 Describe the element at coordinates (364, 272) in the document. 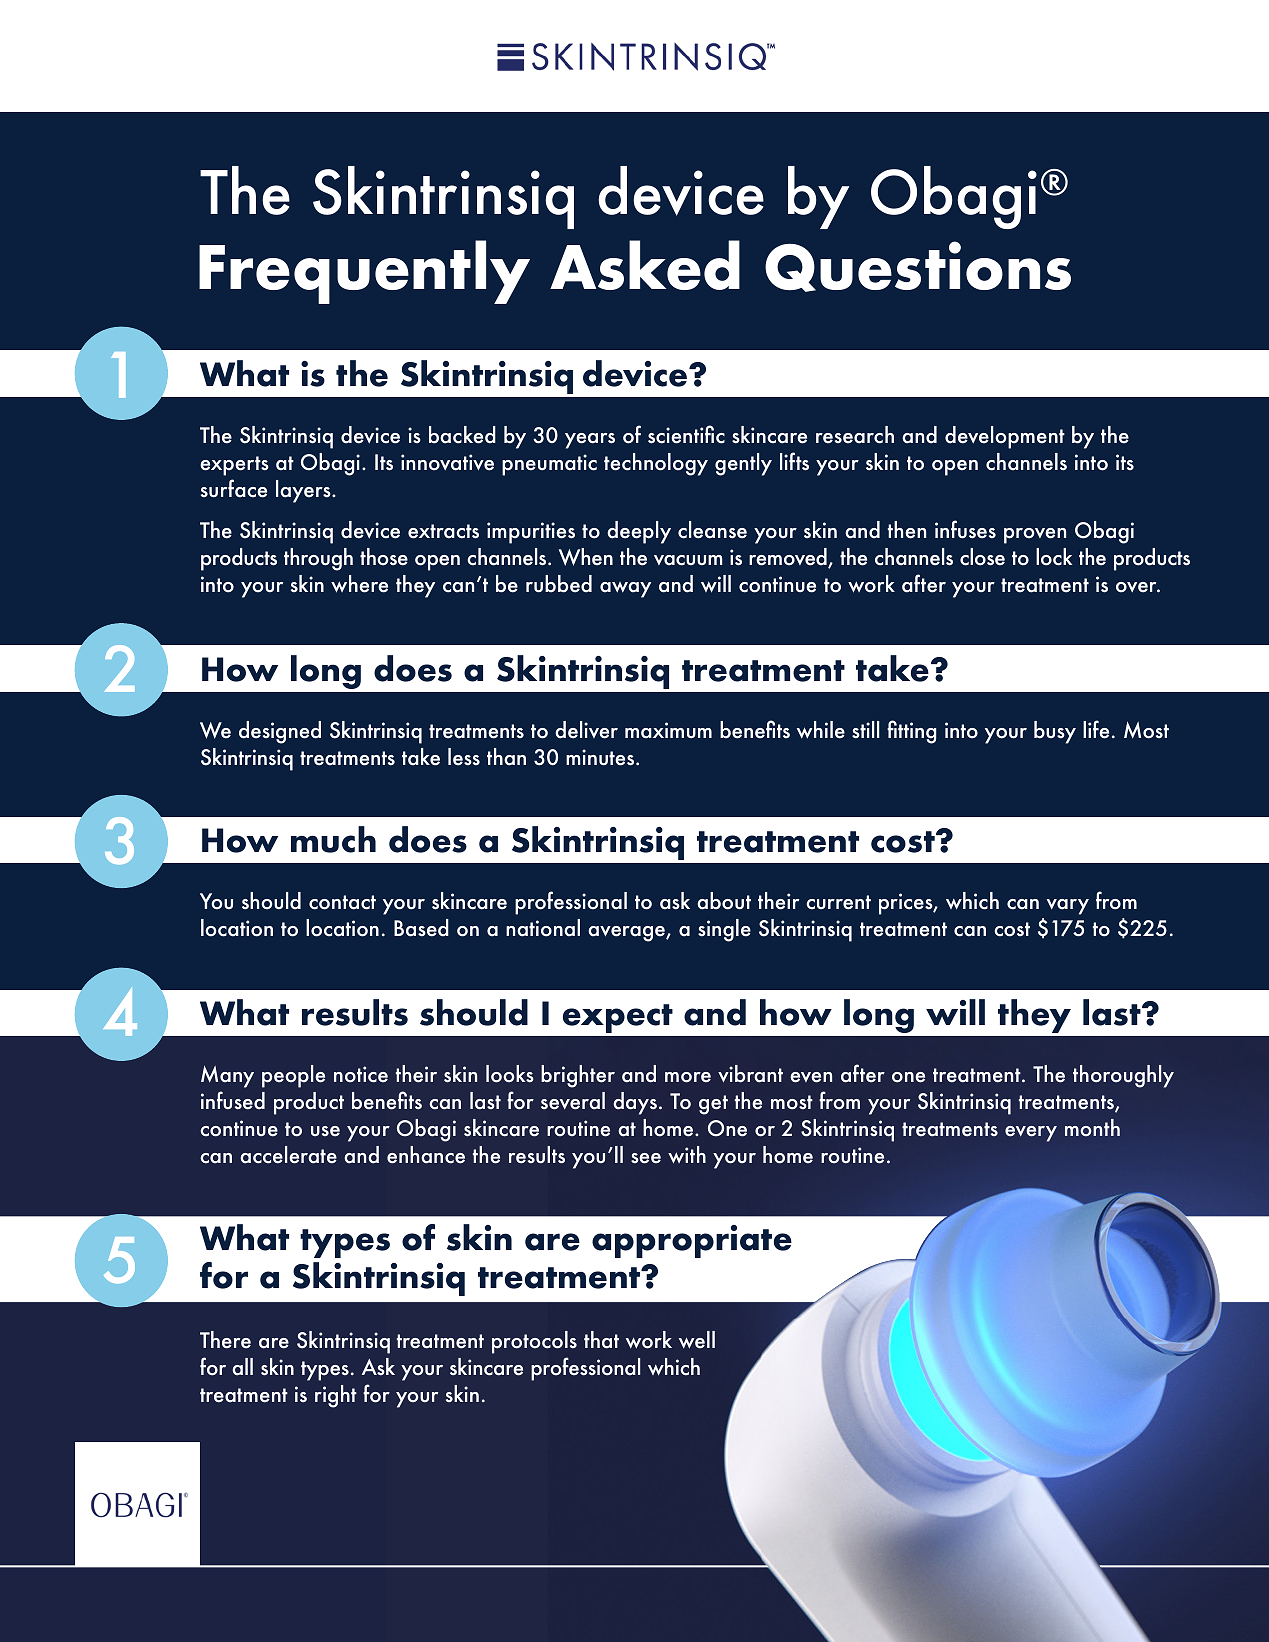

I see `Frequently` at that location.
